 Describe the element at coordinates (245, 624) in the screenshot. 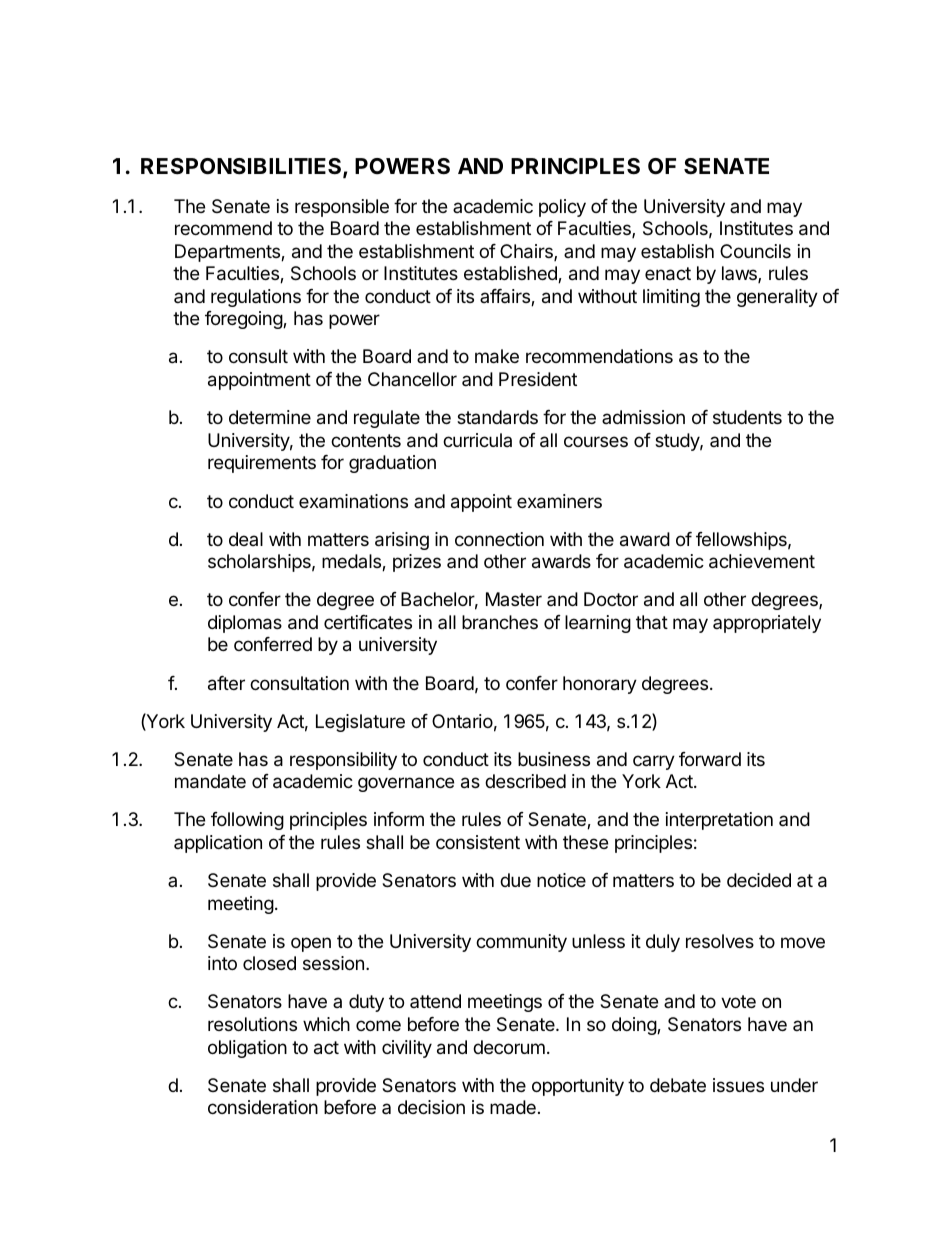

I see `diplomas` at that location.
